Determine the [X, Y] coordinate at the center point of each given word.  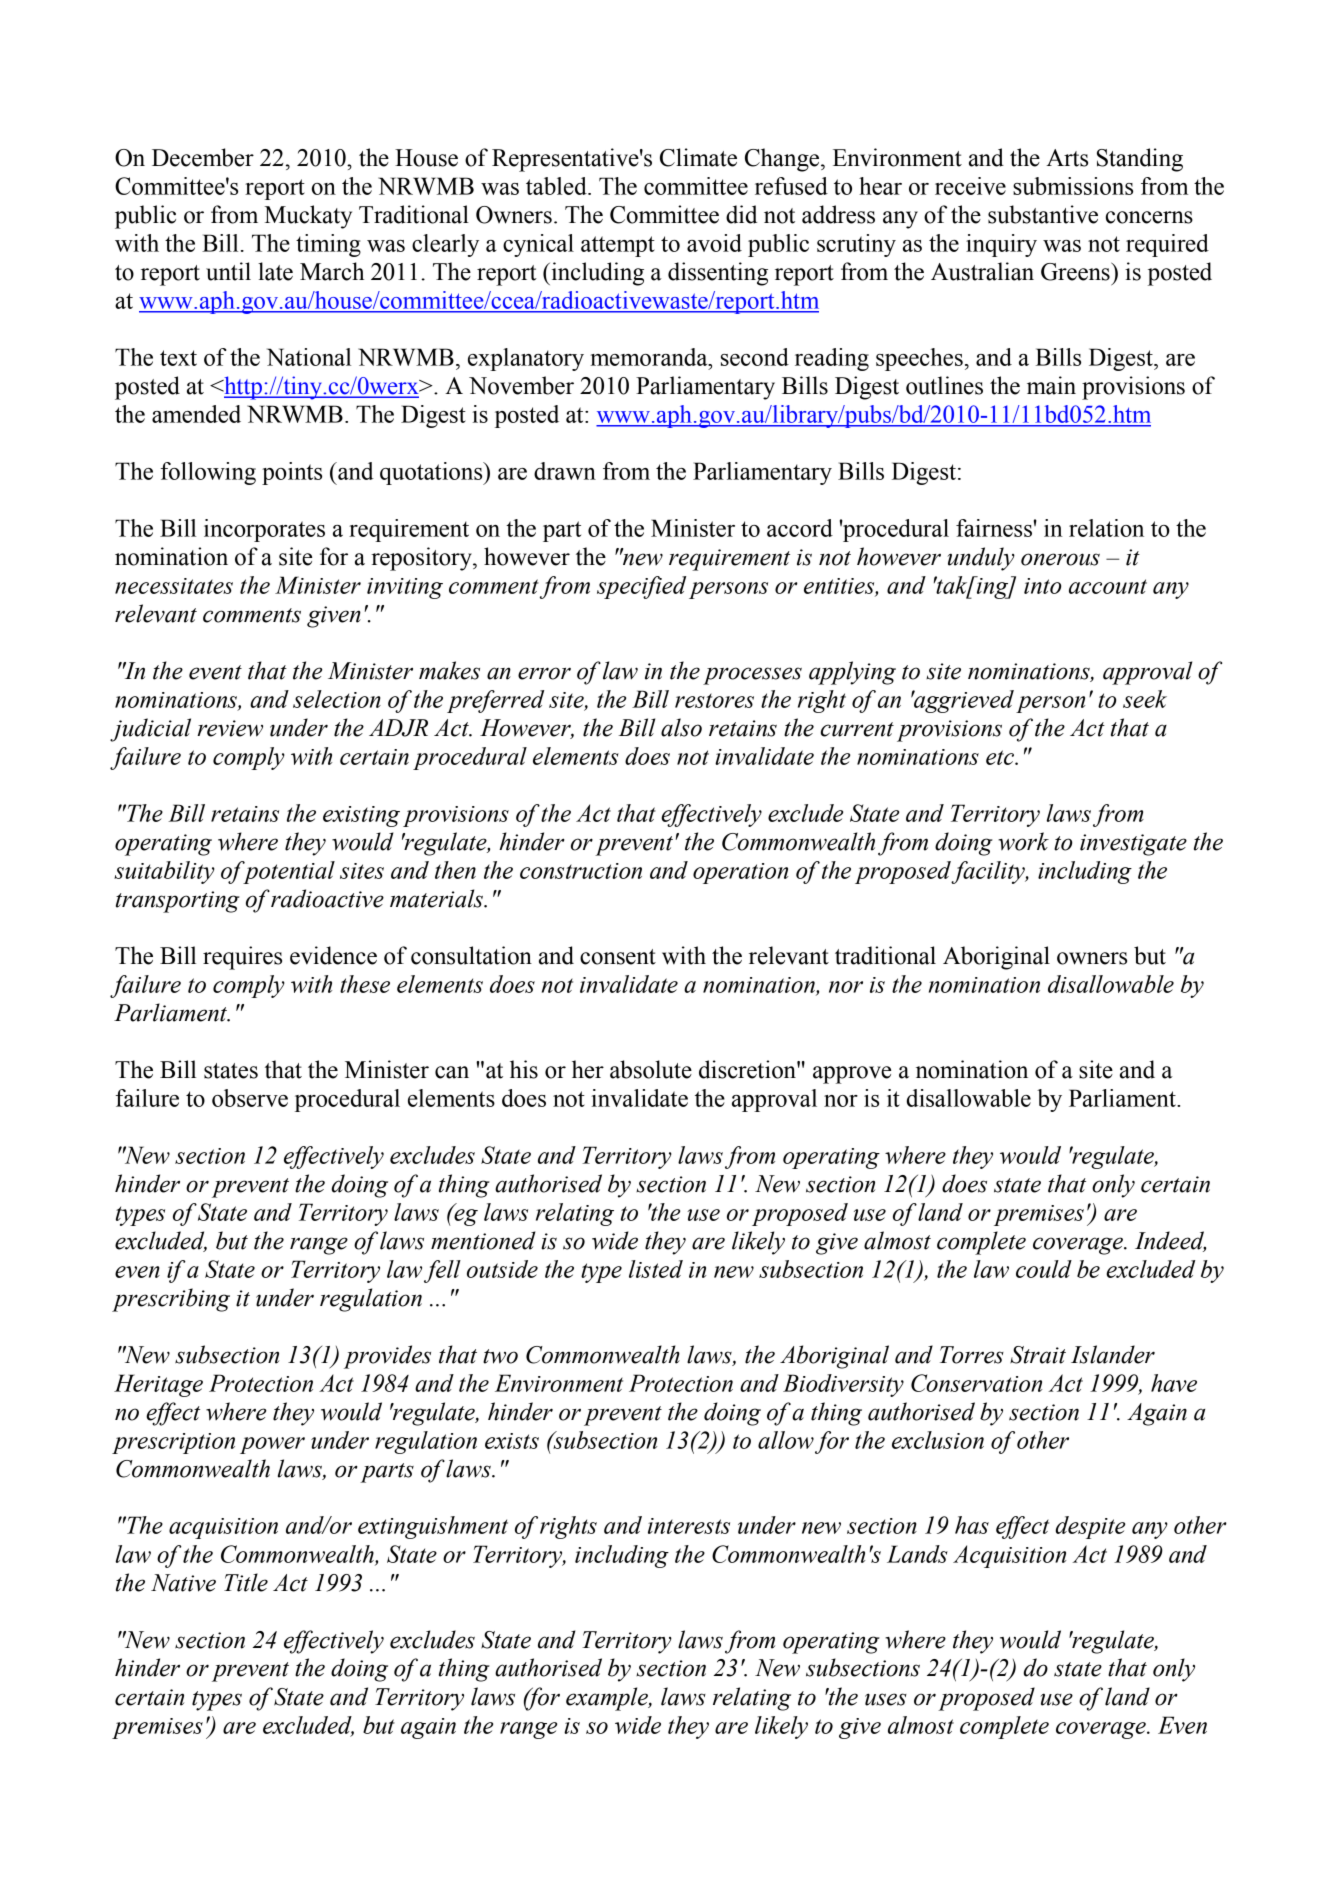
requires [242, 958]
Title [246, 1582]
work [1023, 841]
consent [618, 957]
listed [656, 1269]
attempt [618, 246]
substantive [1043, 214]
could [1044, 1269]
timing [328, 245]
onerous [1060, 559]
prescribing [171, 1300]
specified [641, 587]
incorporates [264, 530]
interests [689, 1526]
